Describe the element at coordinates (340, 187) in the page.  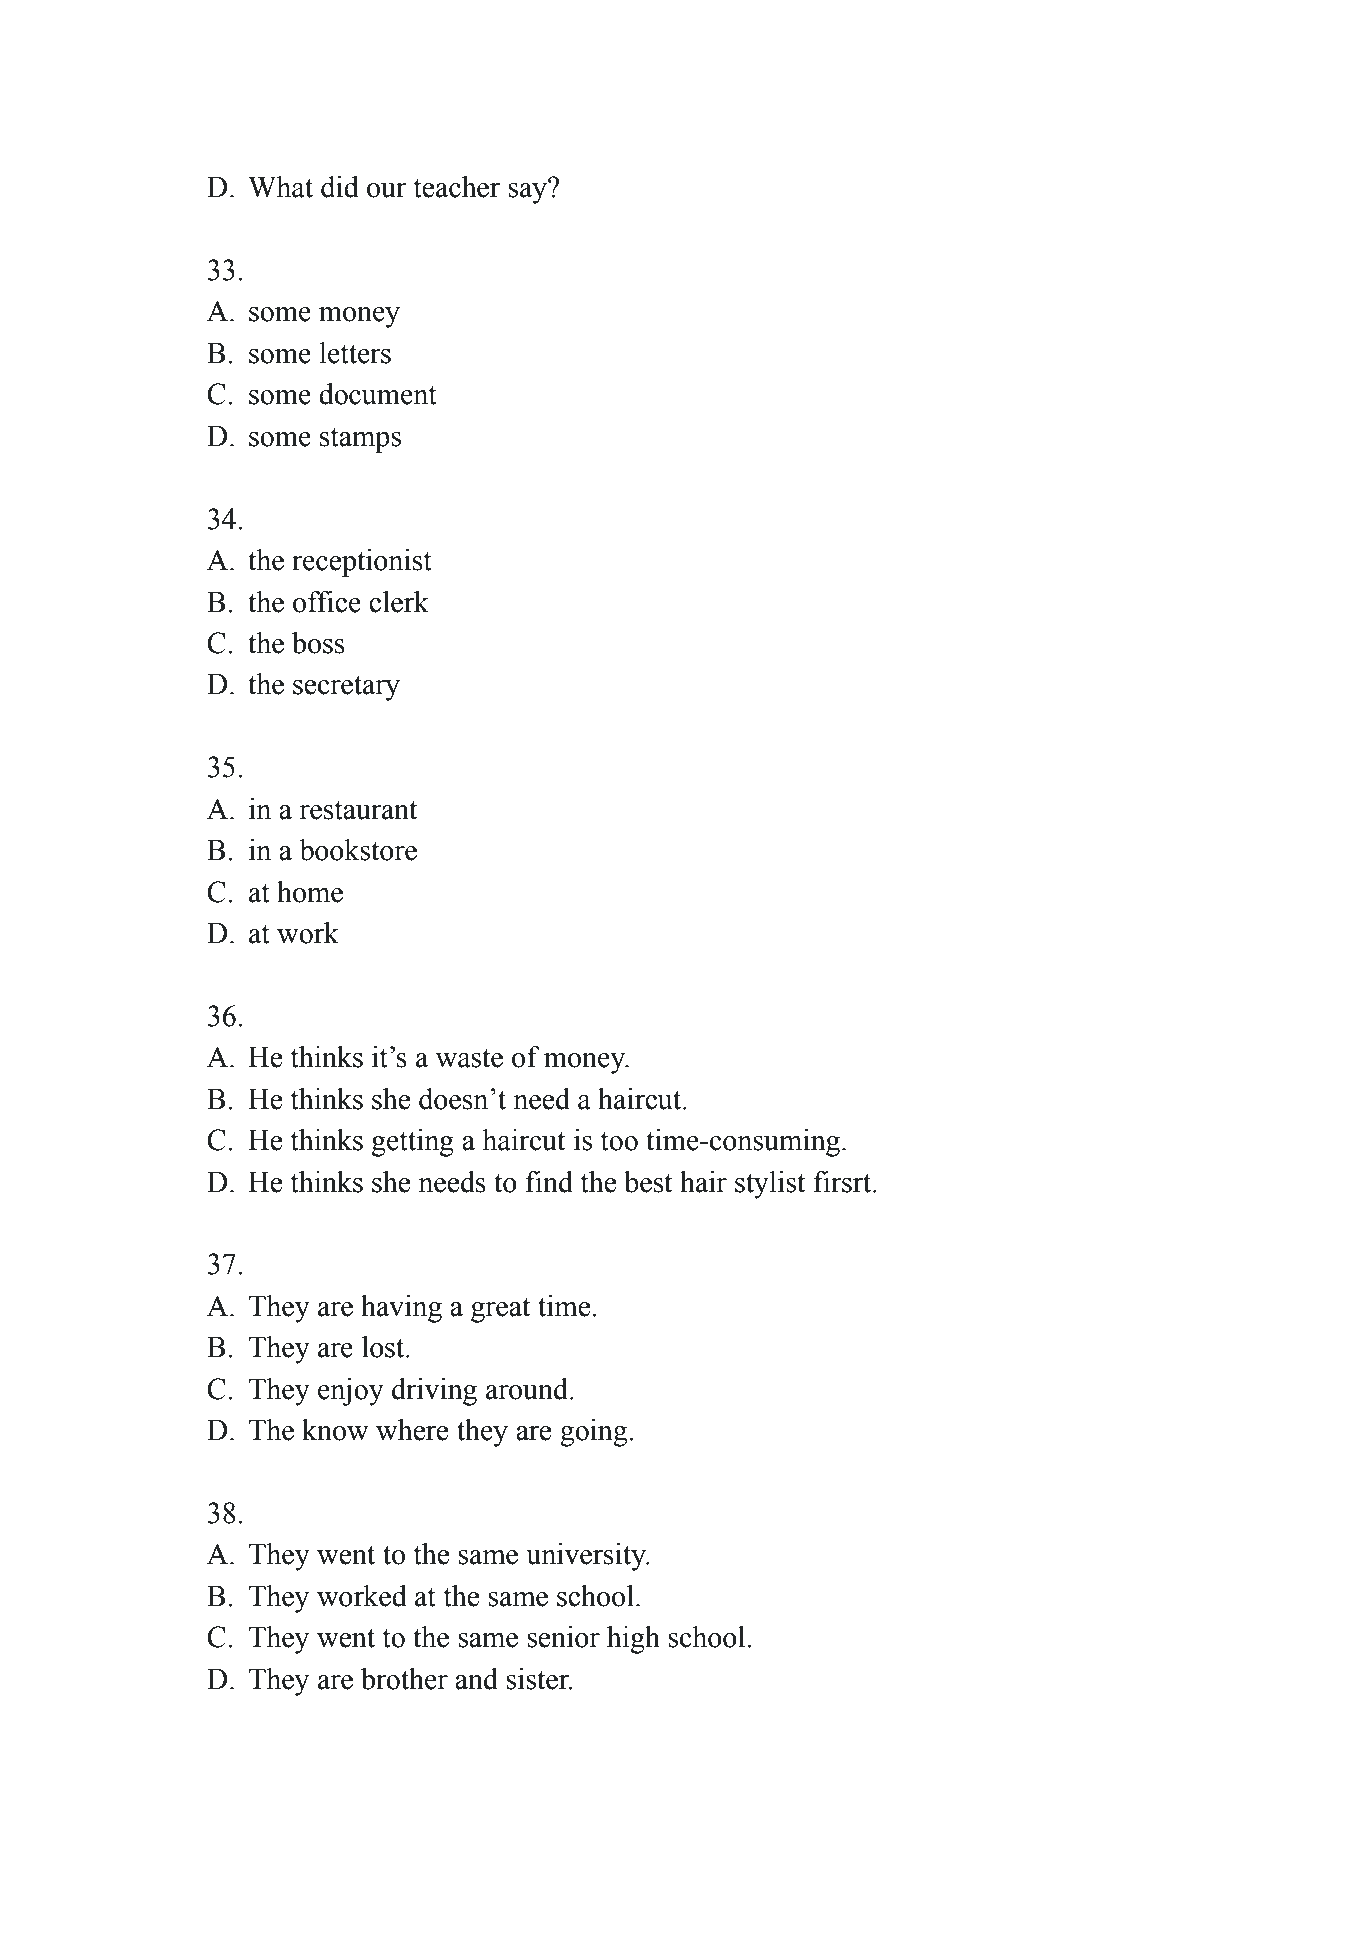
I see `did` at that location.
